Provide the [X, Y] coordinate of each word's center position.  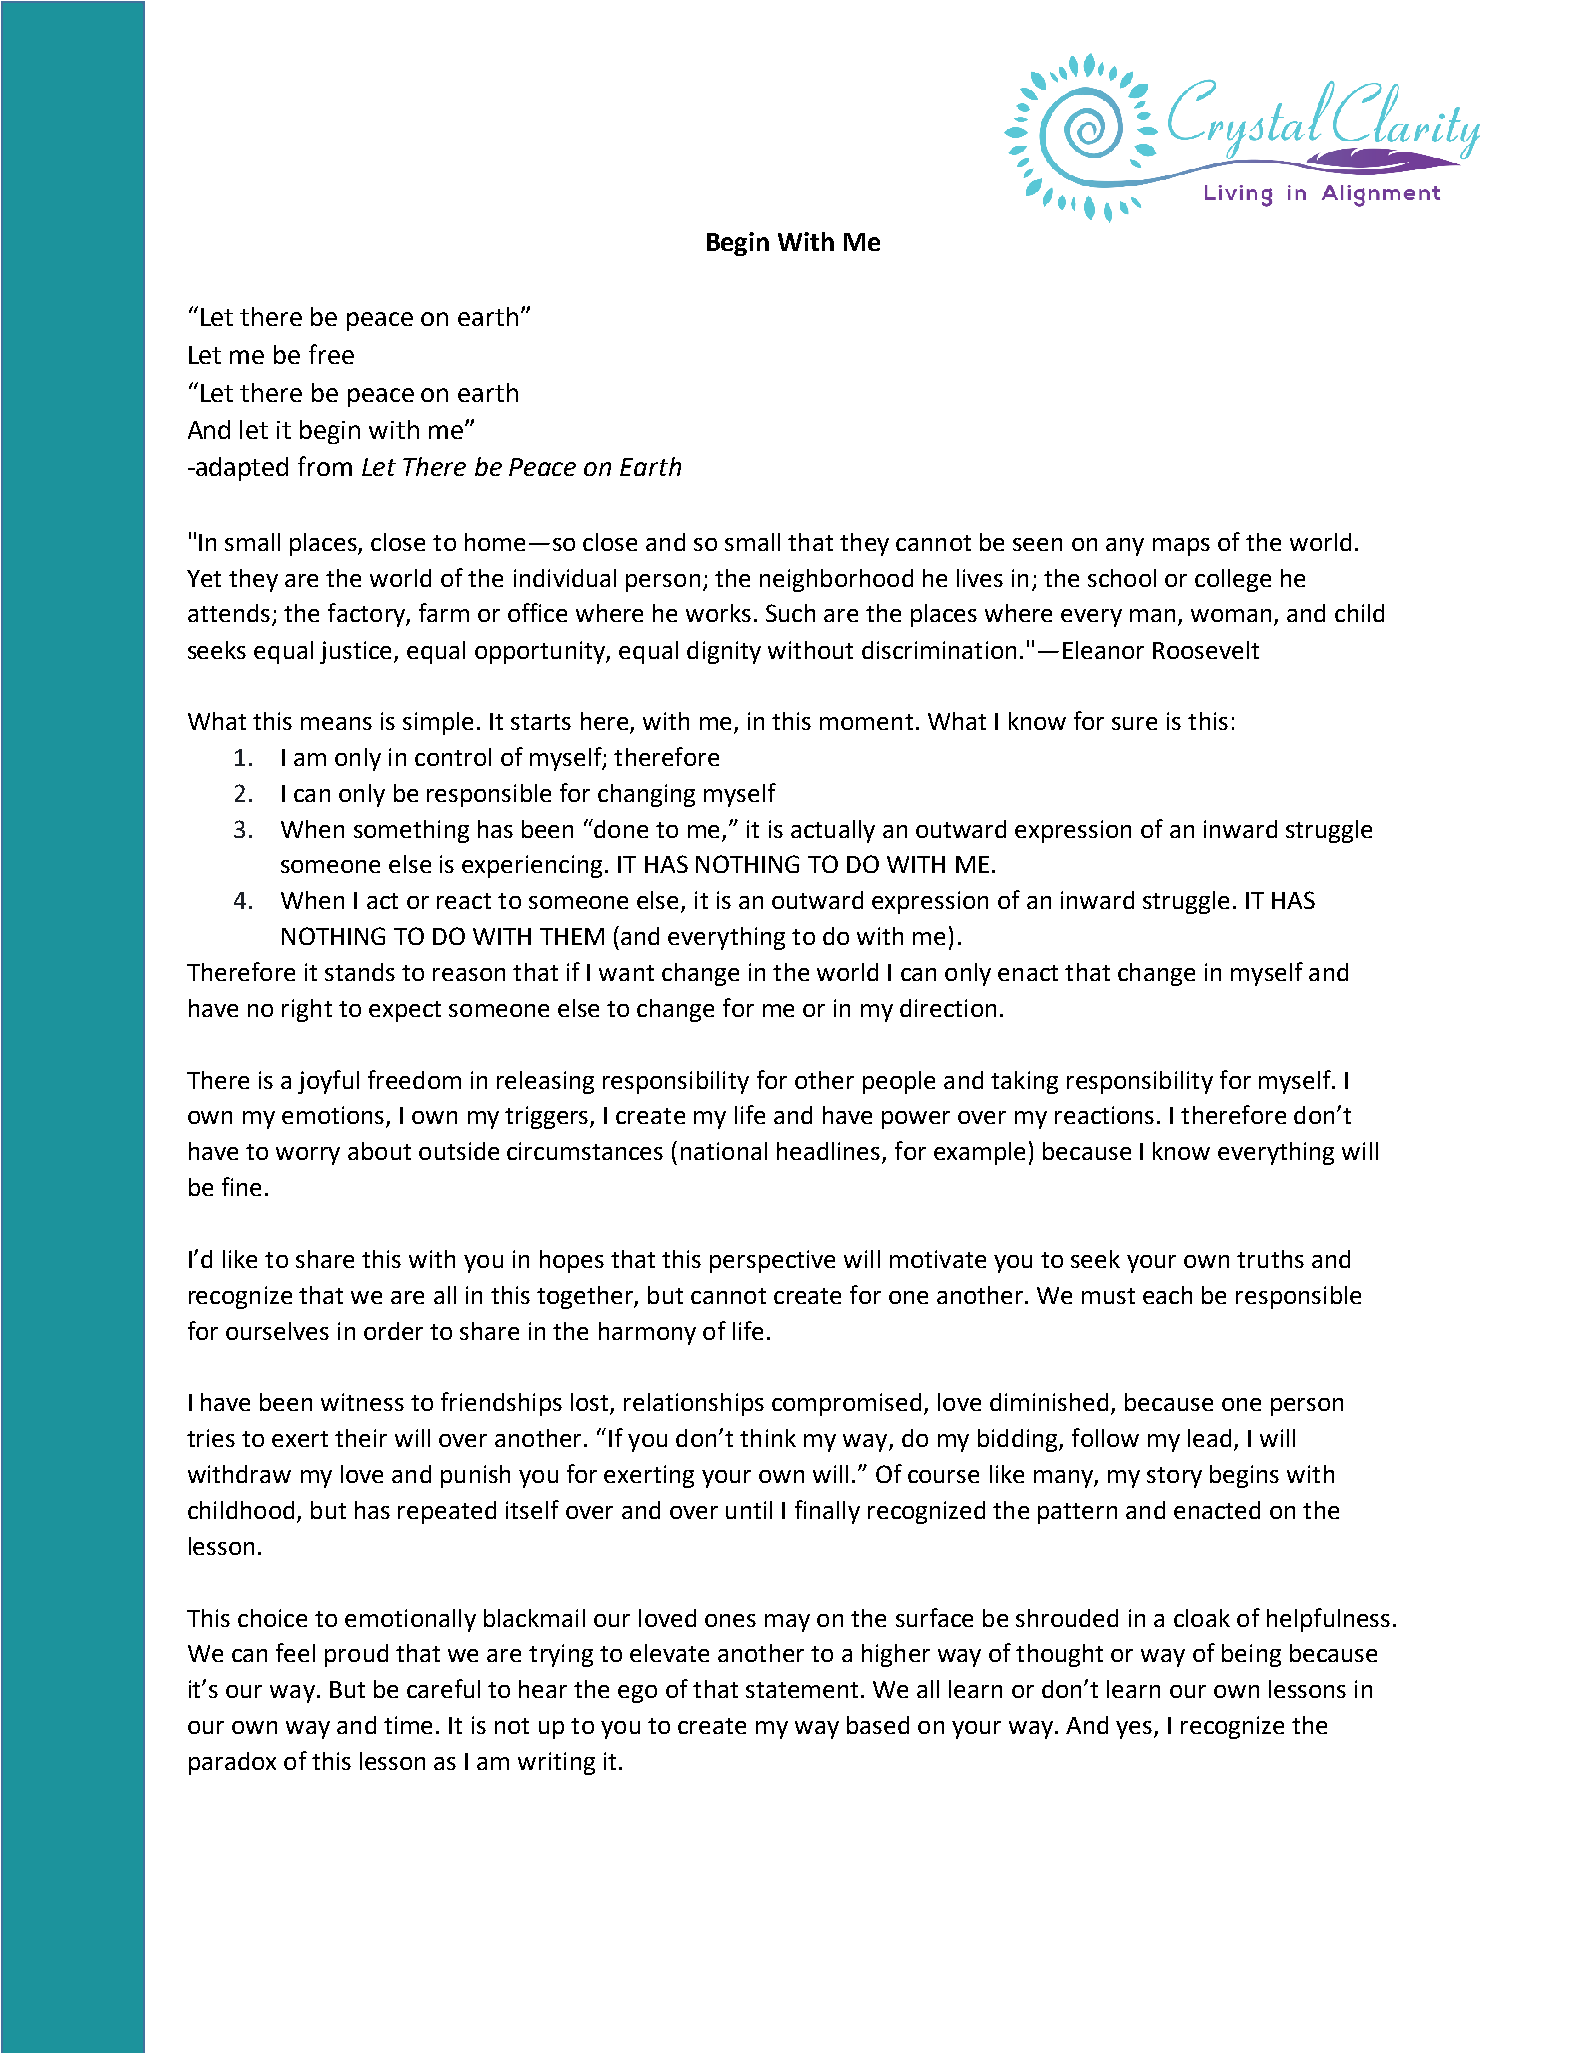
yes [1135, 1730]
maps [1181, 547]
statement [802, 1690]
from [325, 466]
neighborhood [836, 580]
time [408, 1725]
